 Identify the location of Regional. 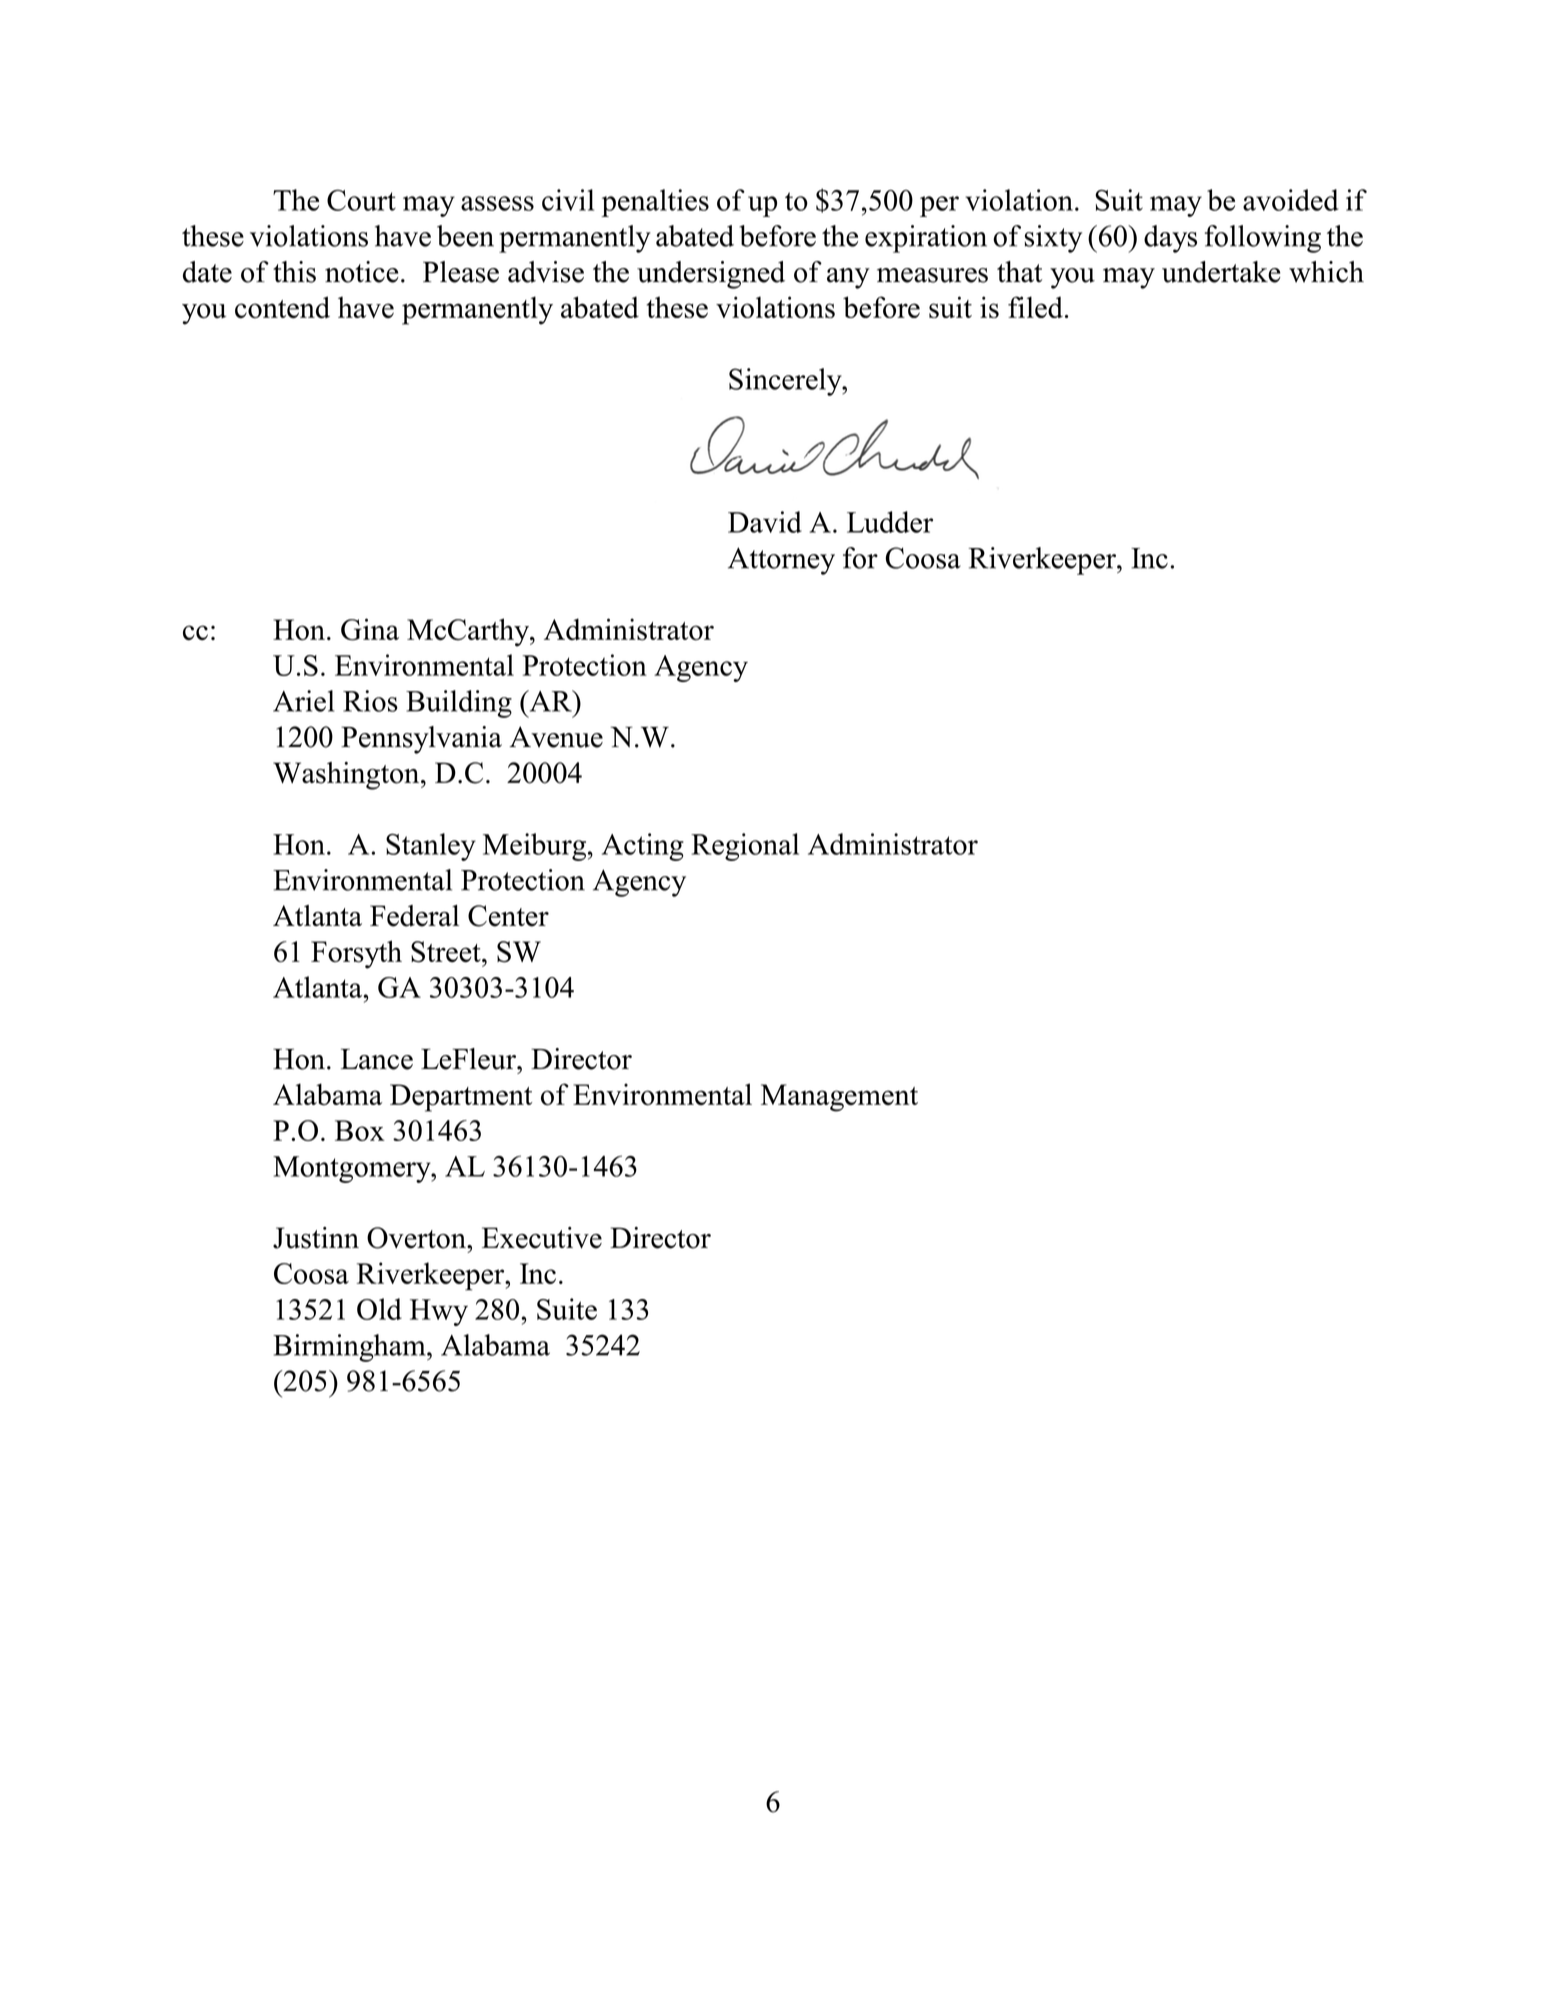
(745, 847).
